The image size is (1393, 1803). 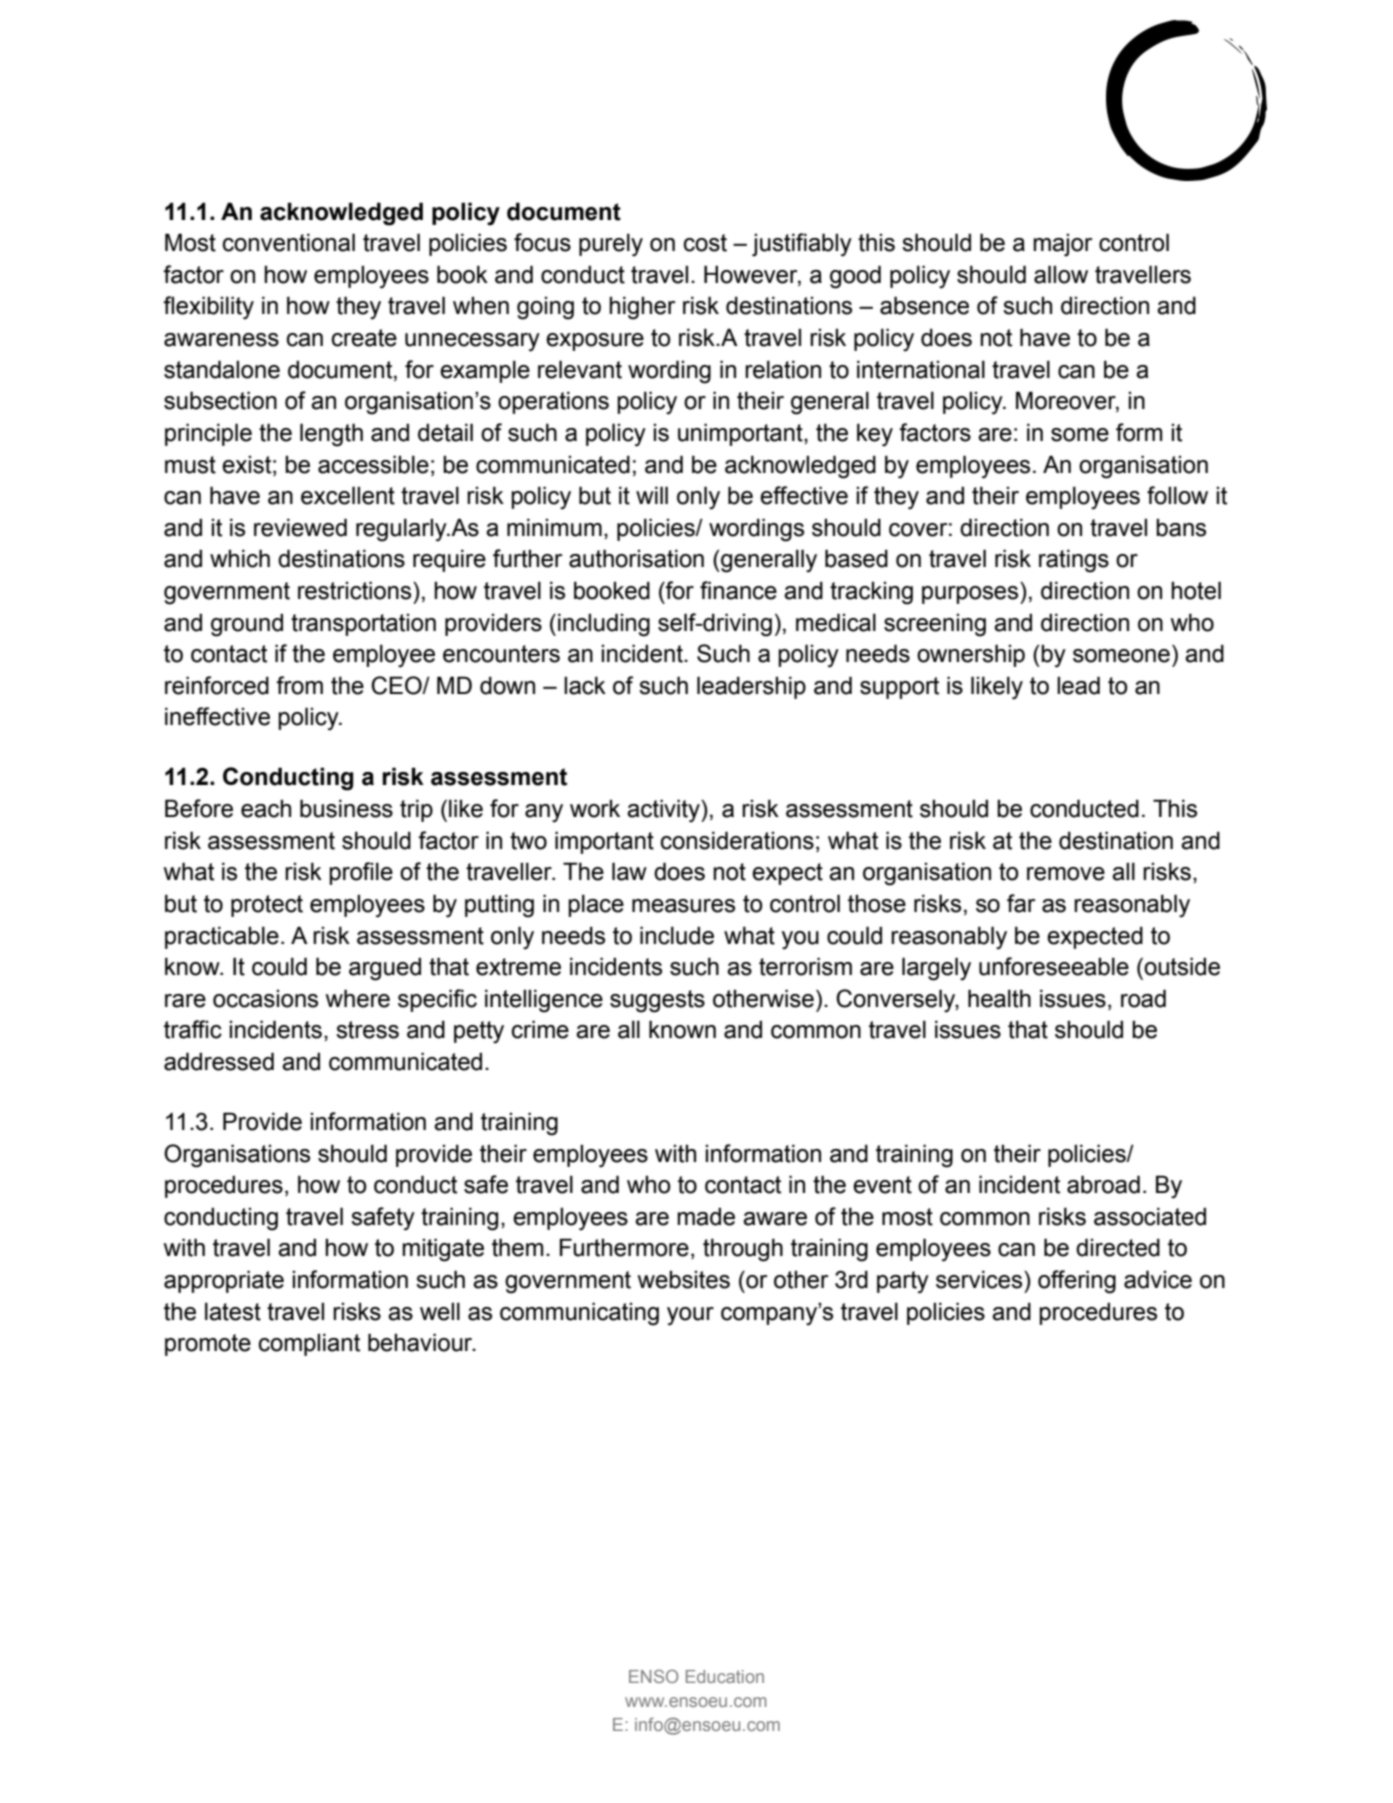 What do you see at coordinates (224, 1281) in the screenshot?
I see `appropriate` at bounding box center [224, 1281].
